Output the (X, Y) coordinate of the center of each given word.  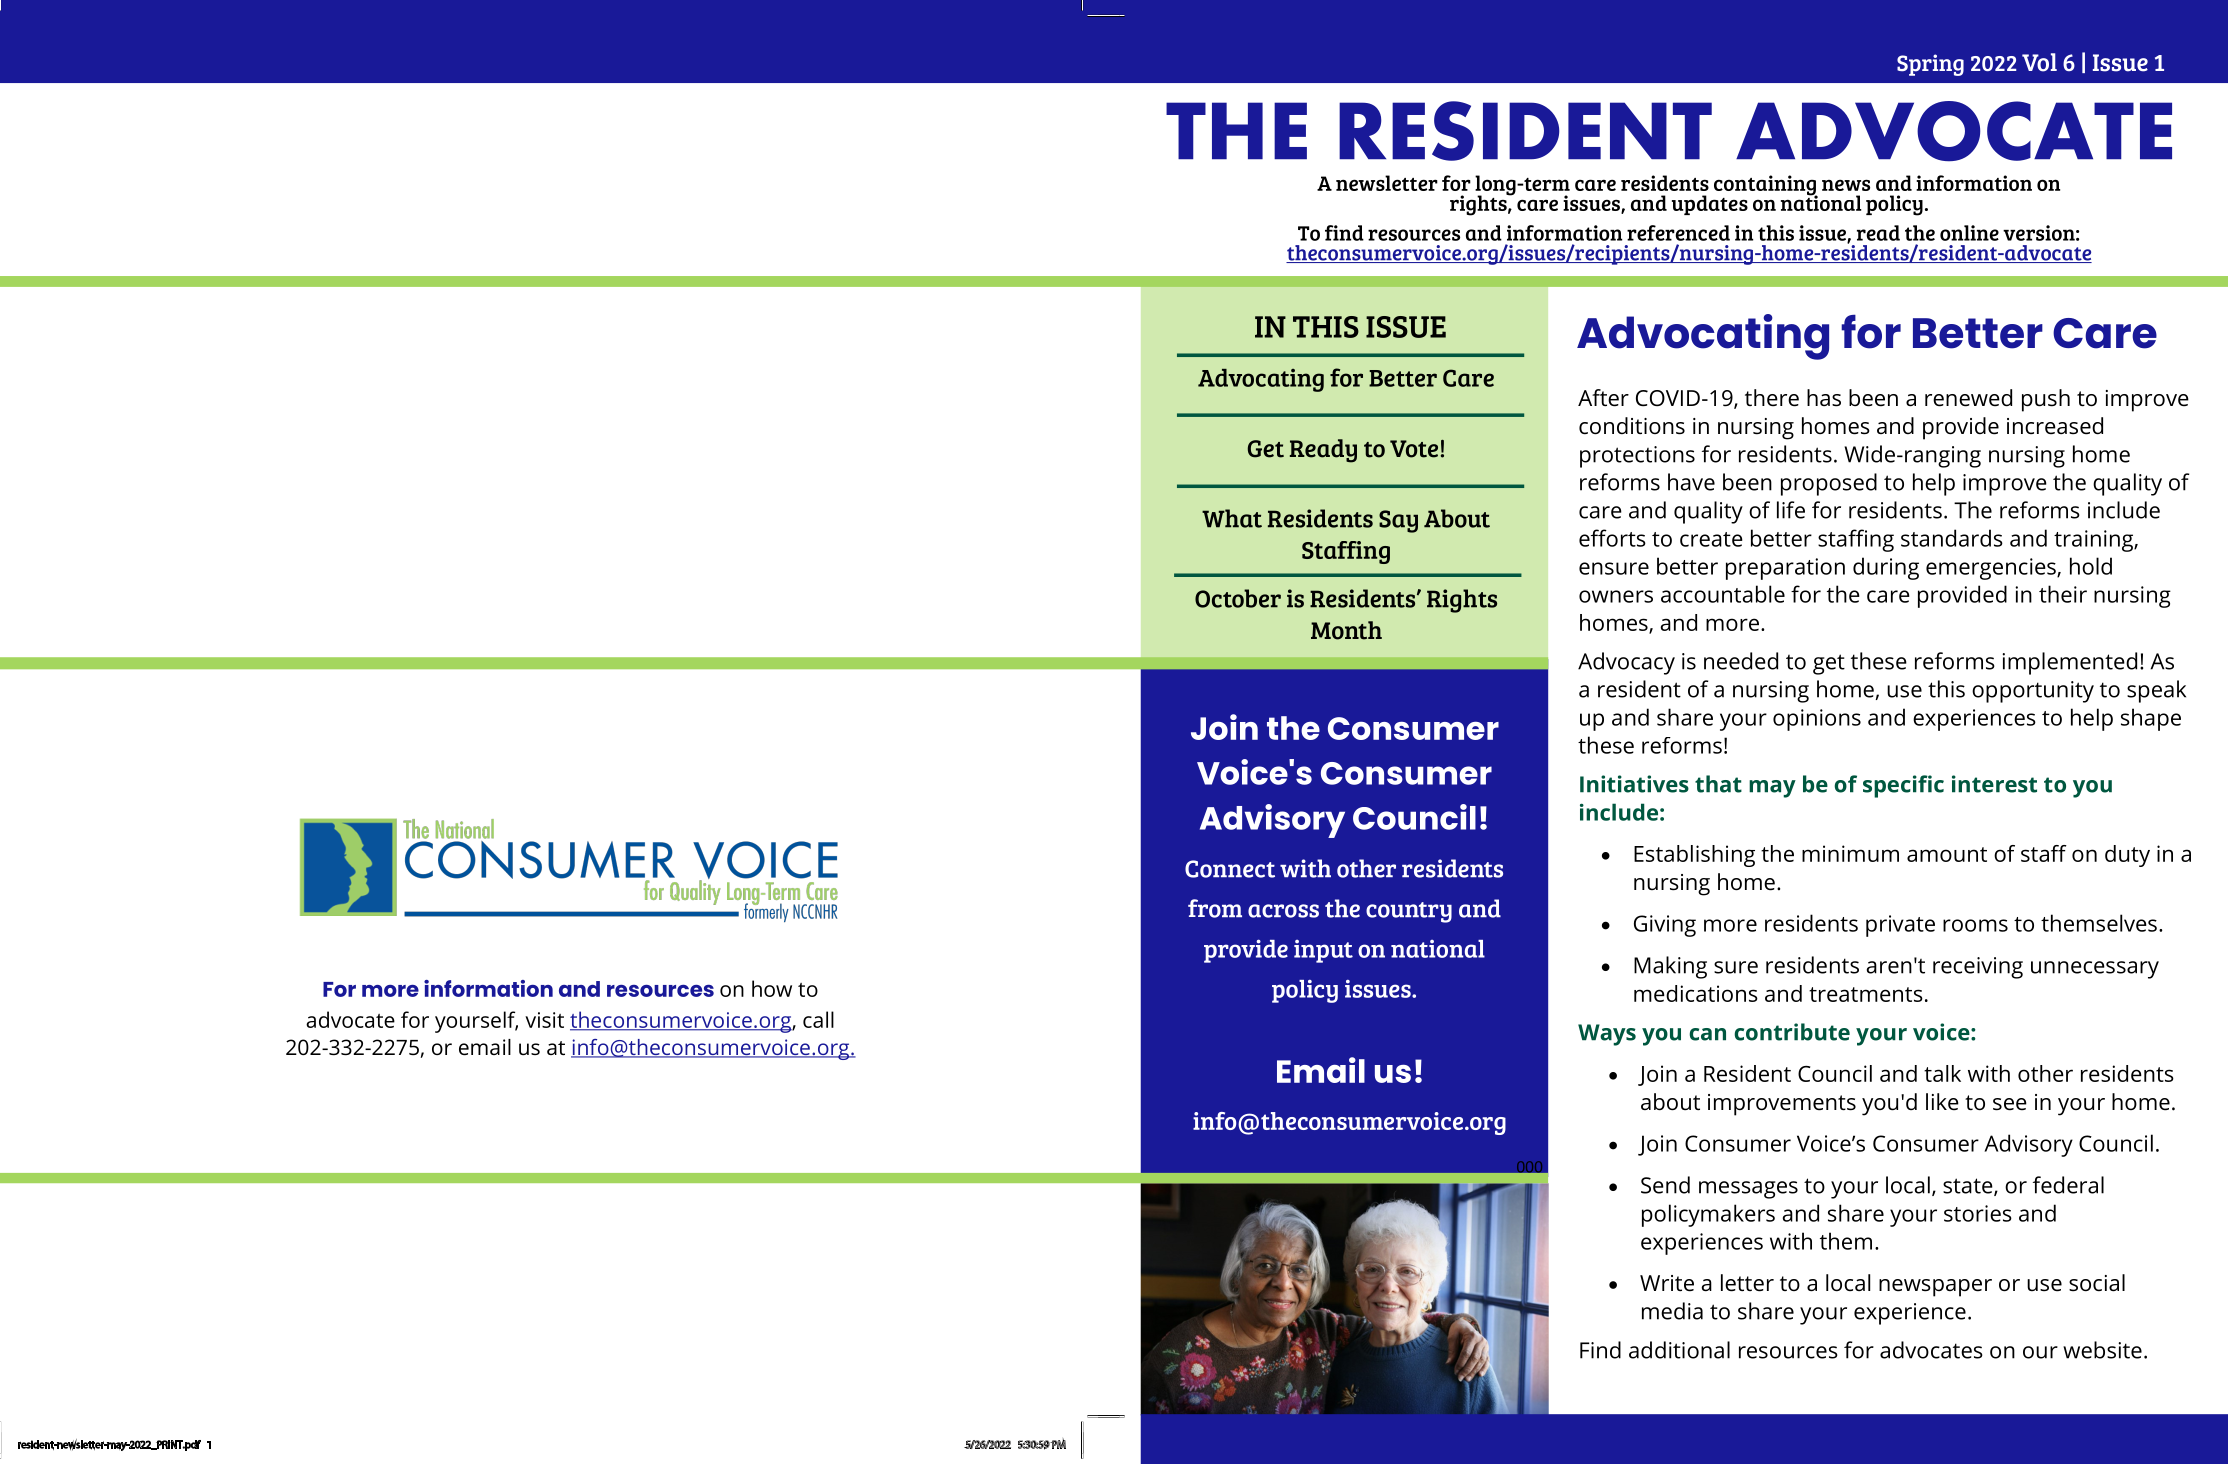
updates (1710, 205)
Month (1346, 630)
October (1238, 598)
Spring (1930, 65)
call (818, 1019)
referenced (1678, 233)
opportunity (2033, 692)
